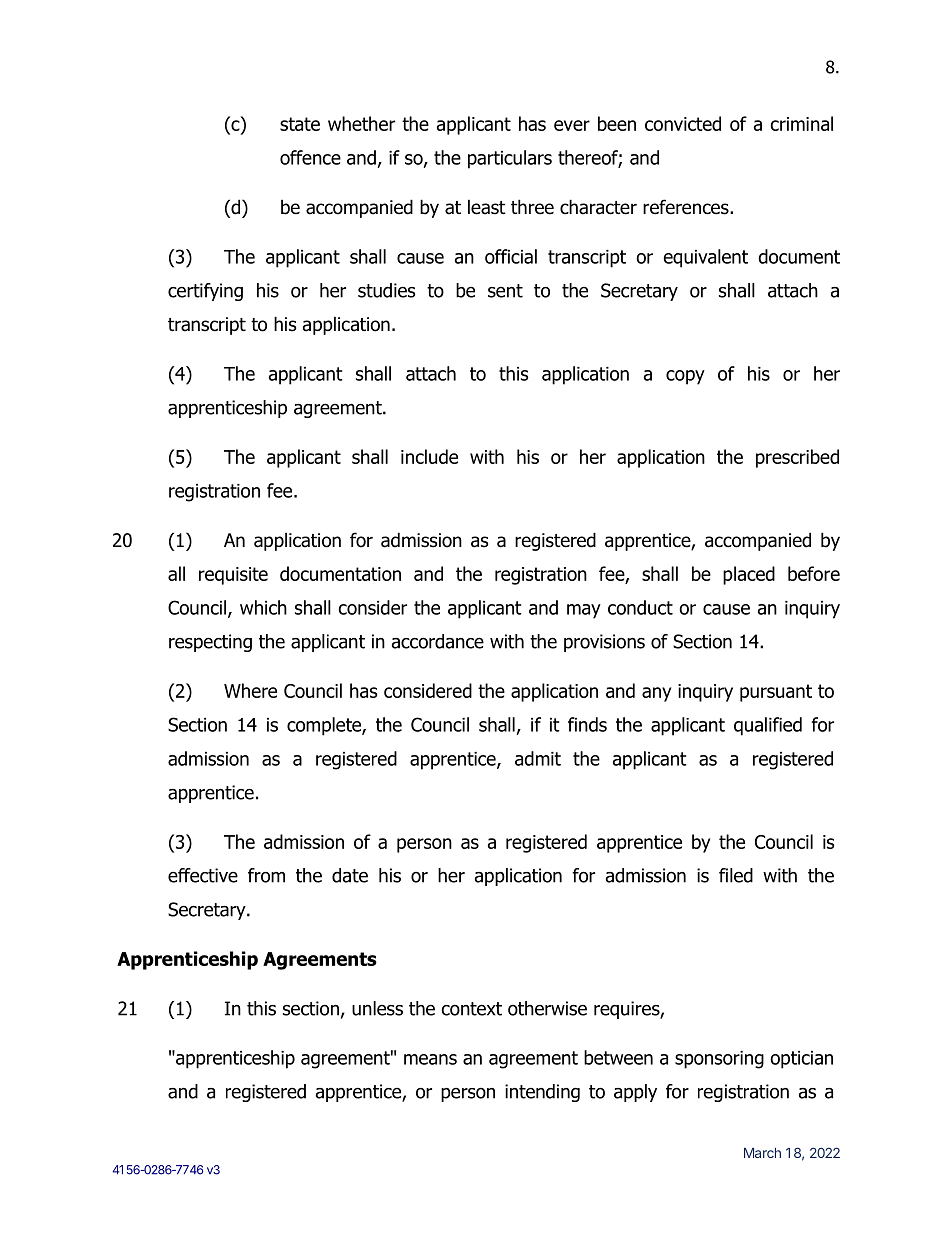 This screenshot has width=952, height=1233. I want to click on admit, so click(538, 758).
